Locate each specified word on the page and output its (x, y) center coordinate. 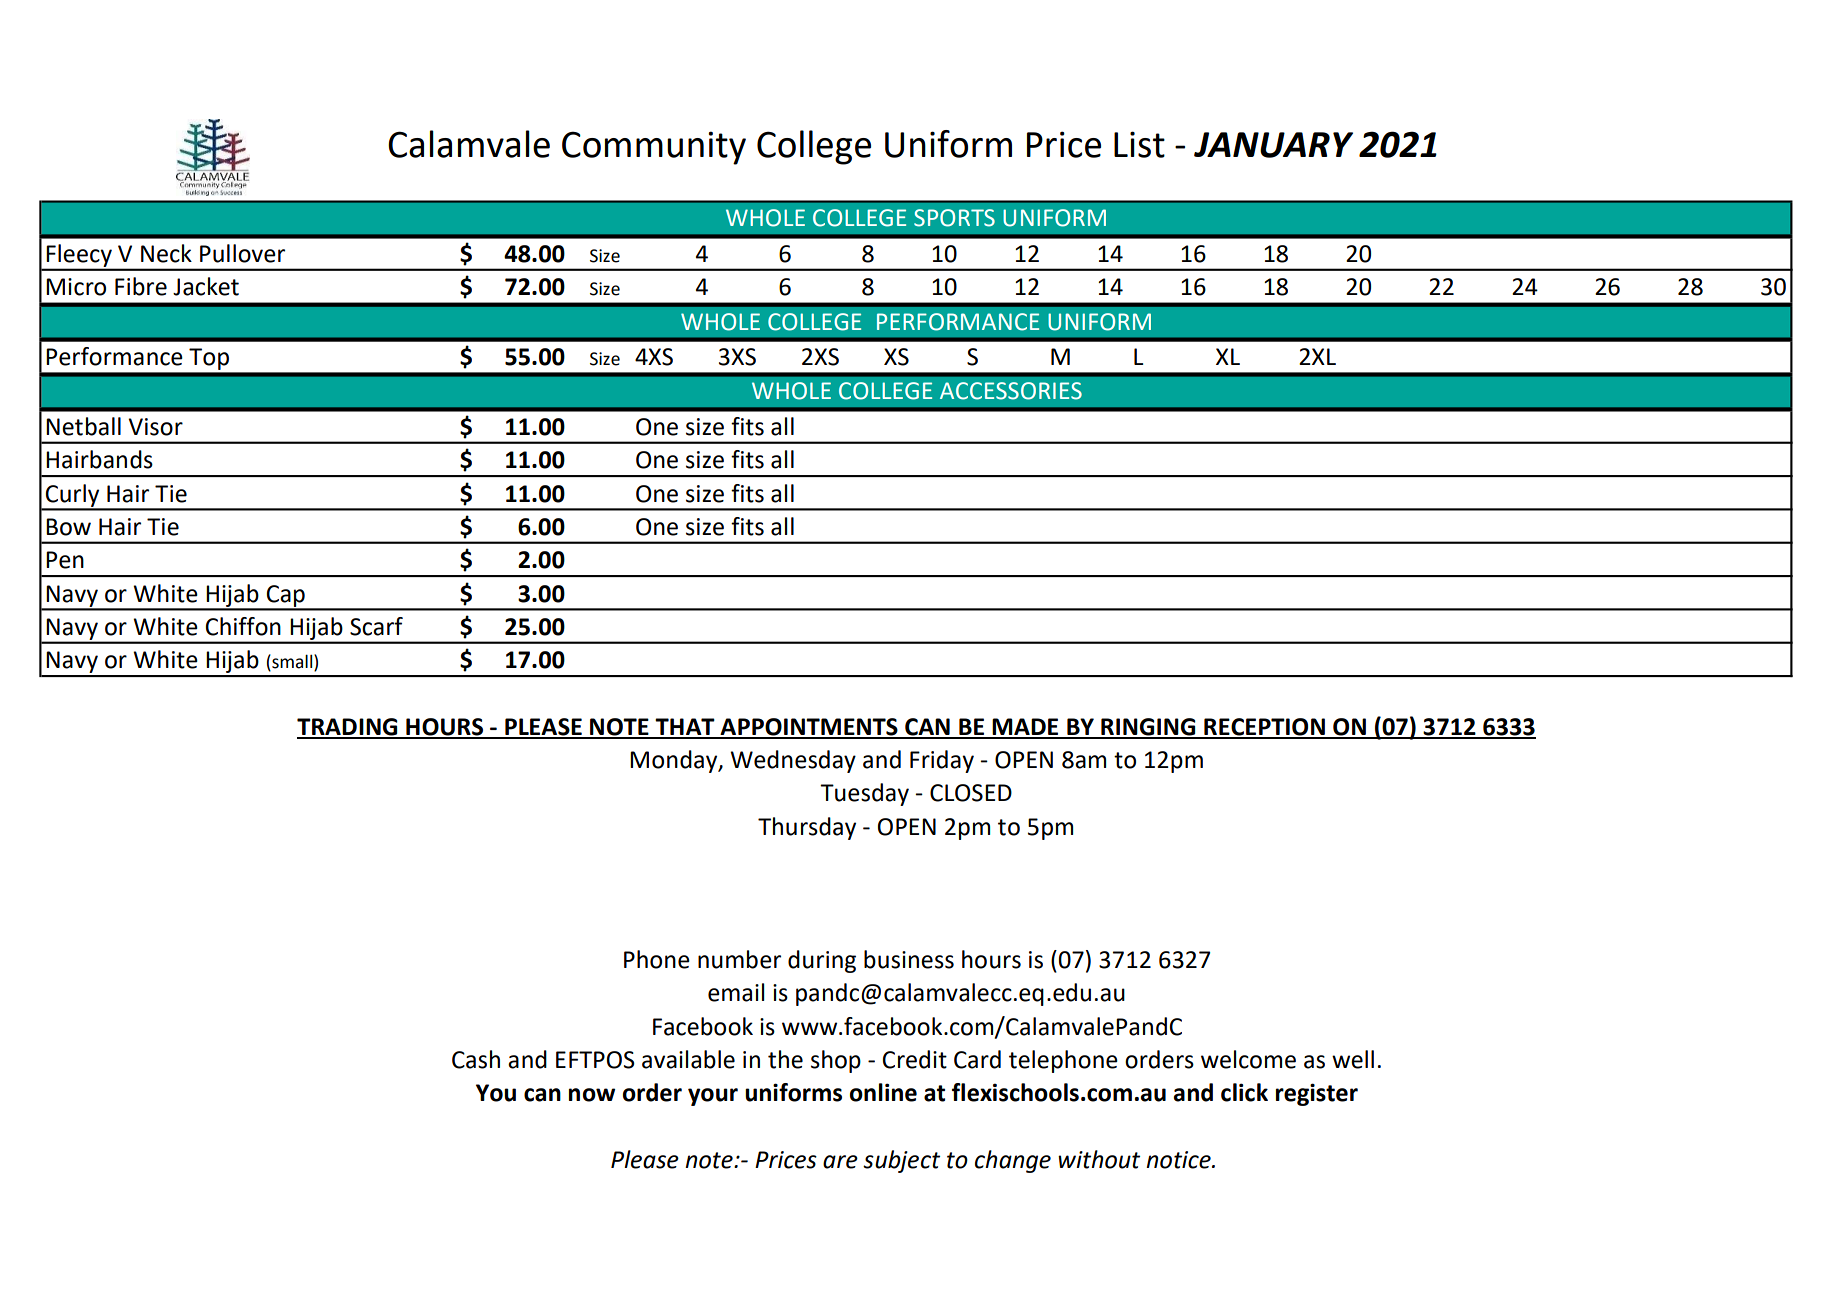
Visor (155, 427)
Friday (942, 761)
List (1139, 144)
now (592, 1095)
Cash (476, 1059)
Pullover (242, 253)
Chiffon (243, 626)
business (909, 959)
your (713, 1097)
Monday (675, 761)
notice (1179, 1160)
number (739, 959)
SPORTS (954, 218)
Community (654, 148)
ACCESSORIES (1011, 391)
